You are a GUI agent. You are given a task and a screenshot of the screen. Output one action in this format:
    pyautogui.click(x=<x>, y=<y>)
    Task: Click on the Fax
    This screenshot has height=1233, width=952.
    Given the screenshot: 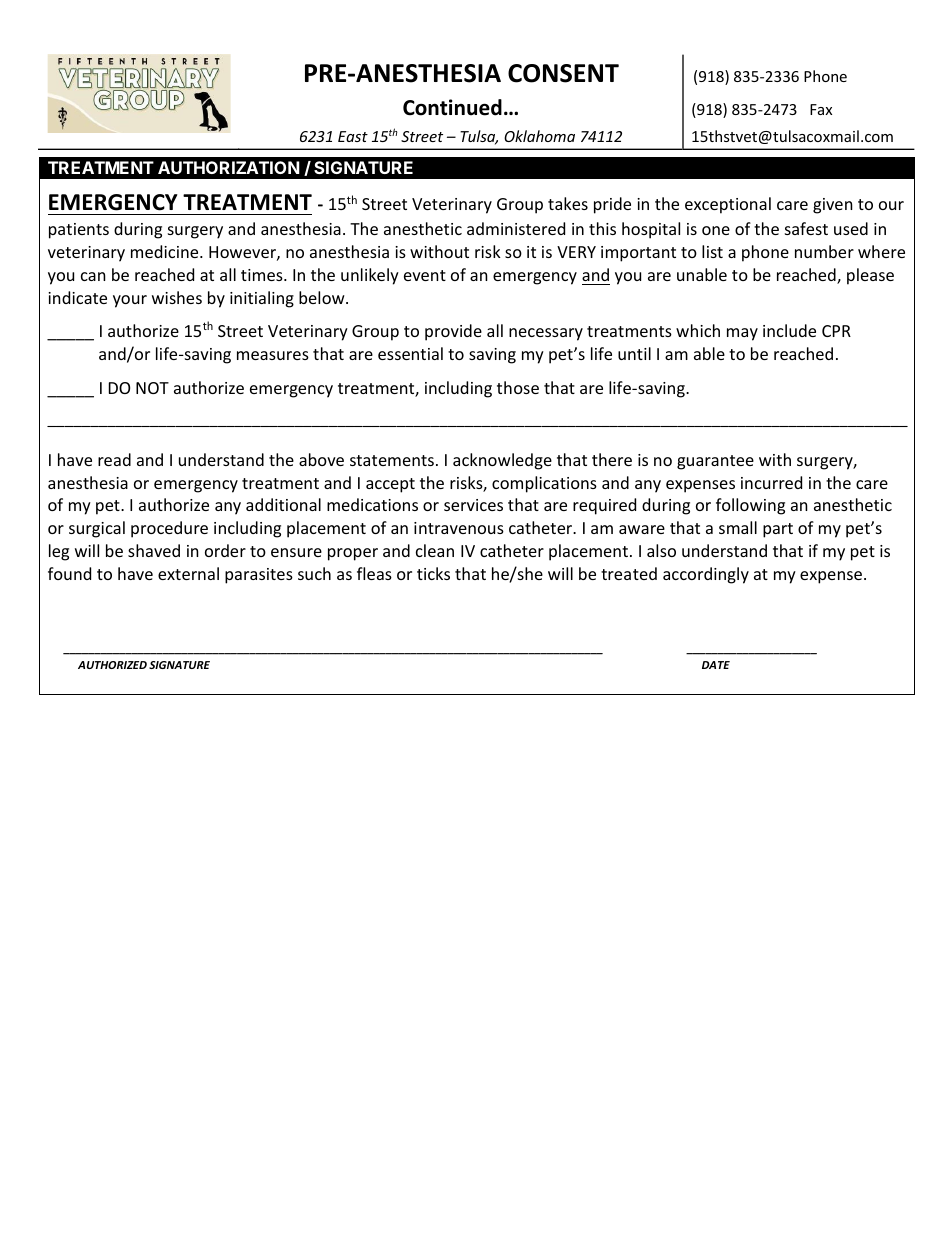 What is the action you would take?
    pyautogui.click(x=821, y=109)
